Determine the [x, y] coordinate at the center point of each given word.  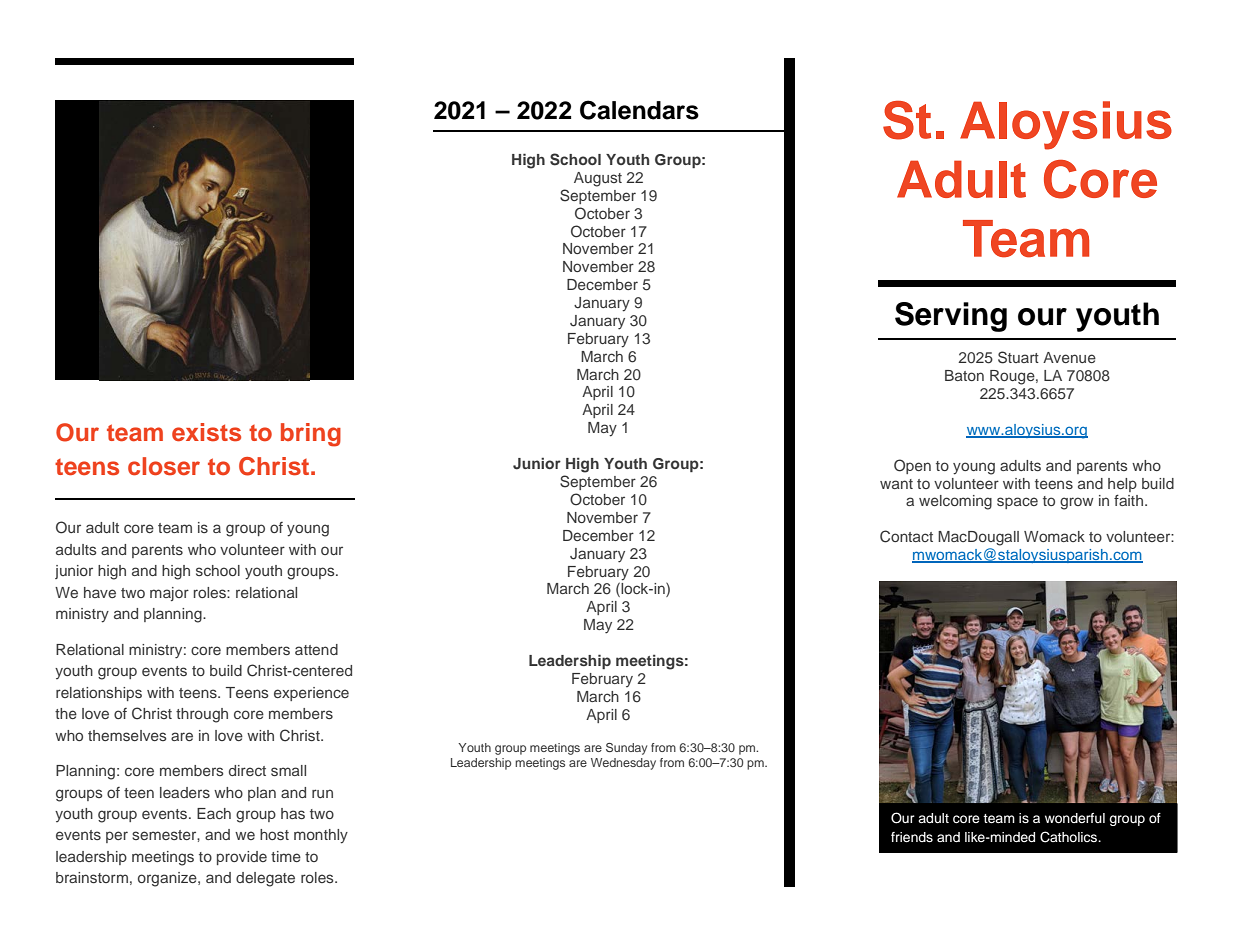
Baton [964, 375]
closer [164, 466]
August [598, 179]
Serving [951, 317]
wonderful [1075, 818]
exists [206, 432]
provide [242, 858]
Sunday [626, 749]
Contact [906, 536]
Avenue [1069, 357]
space [1017, 503]
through [202, 715]
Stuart [1018, 357]
